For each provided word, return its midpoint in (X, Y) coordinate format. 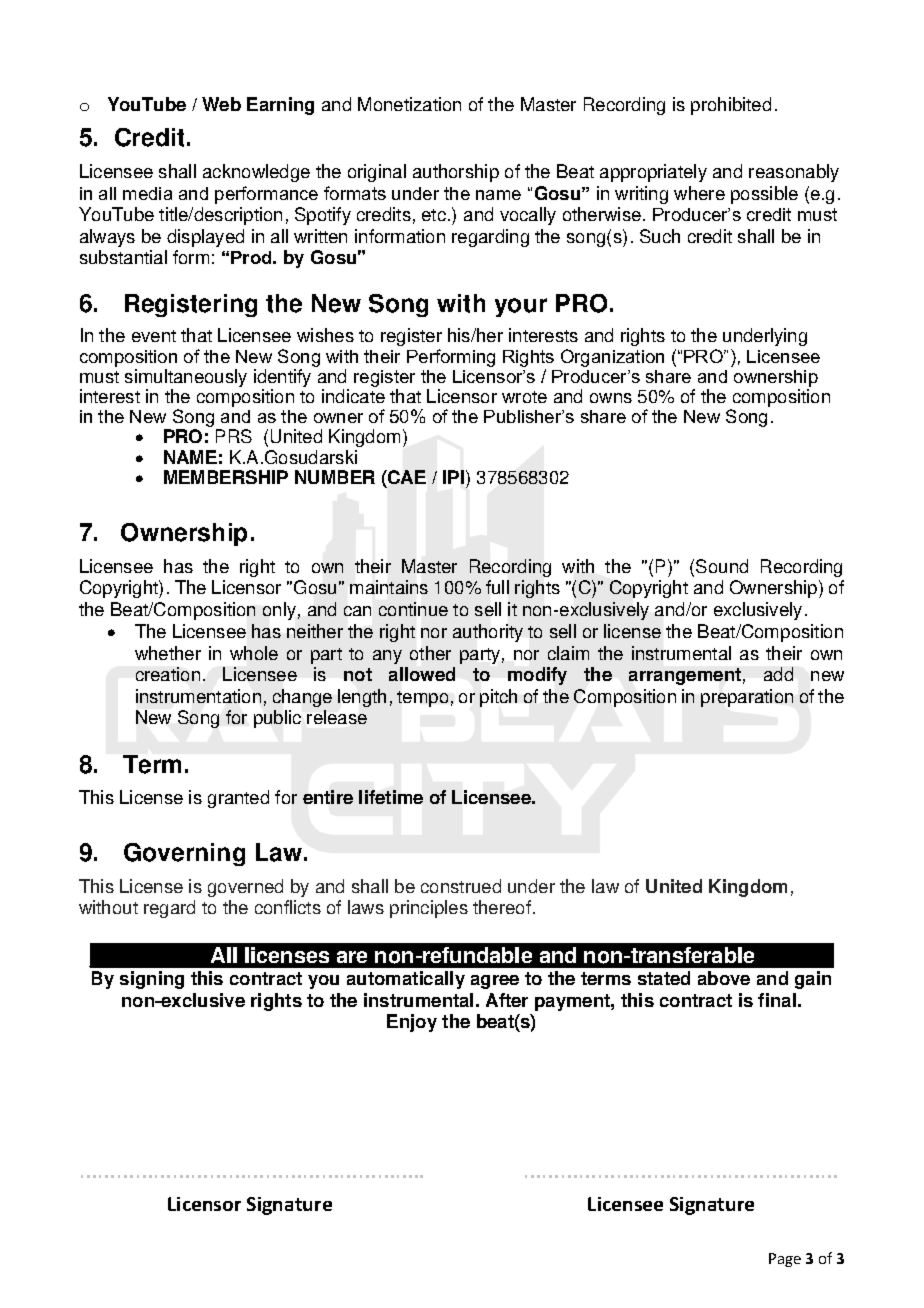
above (724, 978)
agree (495, 982)
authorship (456, 173)
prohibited (731, 106)
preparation (747, 698)
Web (221, 104)
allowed (422, 674)
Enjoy (412, 1023)
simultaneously (186, 379)
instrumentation (198, 696)
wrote (524, 397)
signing (152, 980)
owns (611, 398)
